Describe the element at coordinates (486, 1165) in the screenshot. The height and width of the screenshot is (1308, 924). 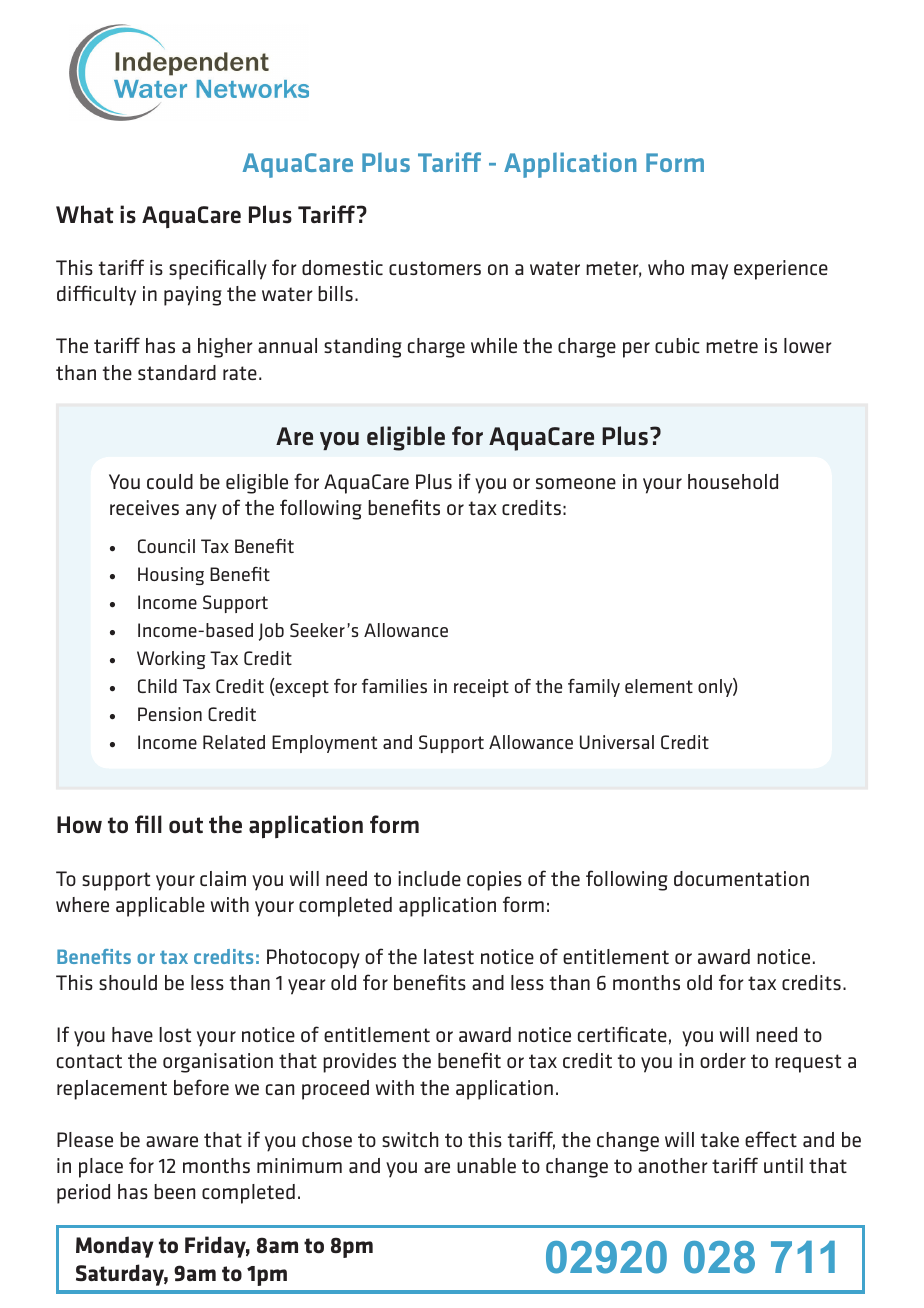
I see `unable` at that location.
